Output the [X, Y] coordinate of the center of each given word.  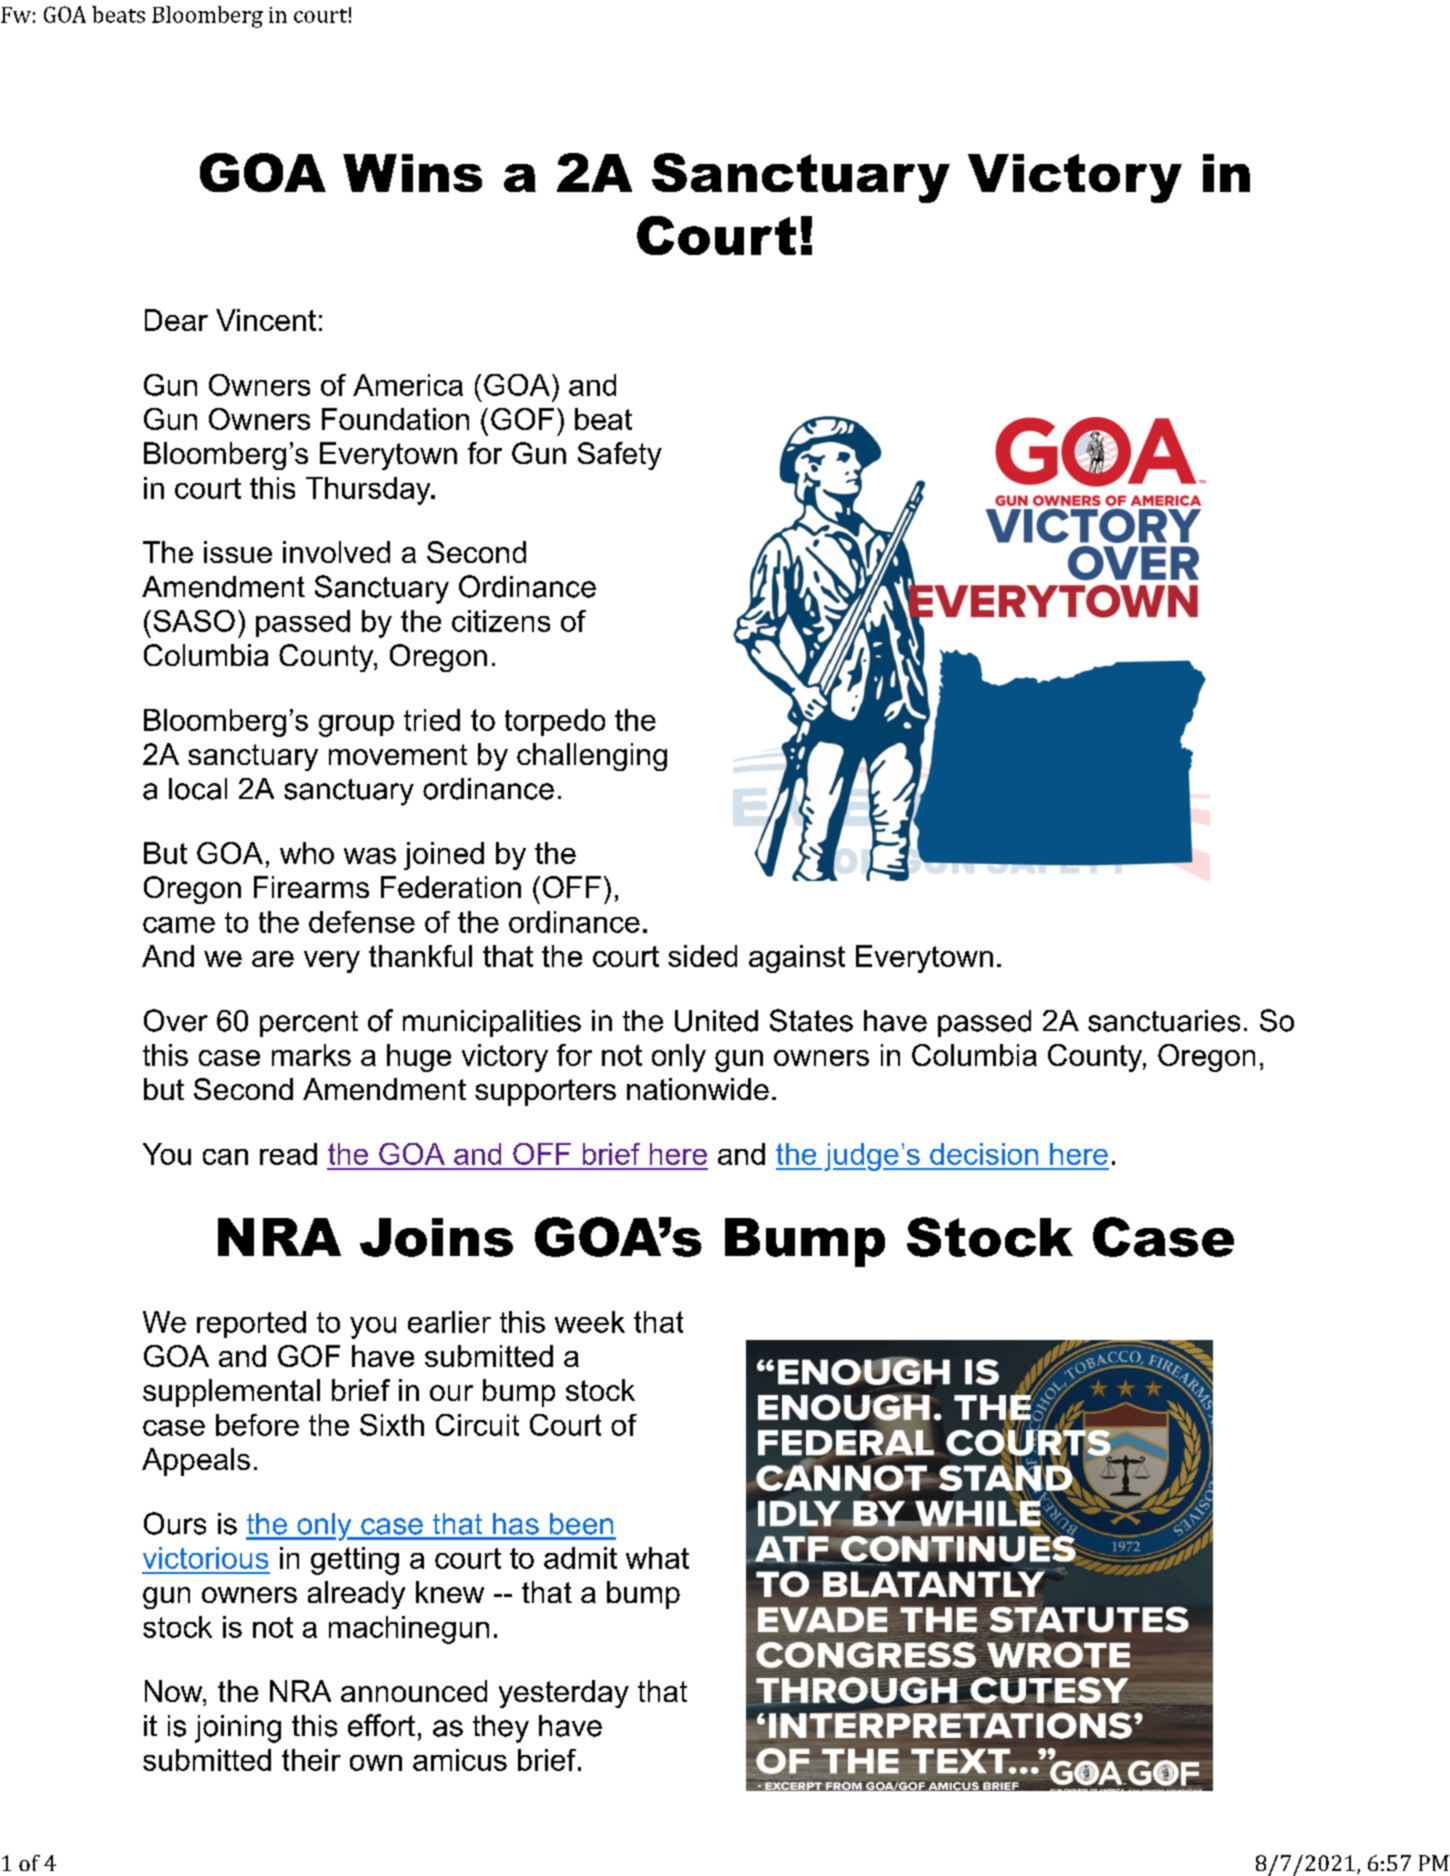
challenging [592, 757]
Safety [620, 456]
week [590, 1322]
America [408, 385]
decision [984, 1154]
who [307, 853]
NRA [300, 1691]
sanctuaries [1164, 1021]
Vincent [266, 320]
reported [251, 1324]
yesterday [564, 1694]
